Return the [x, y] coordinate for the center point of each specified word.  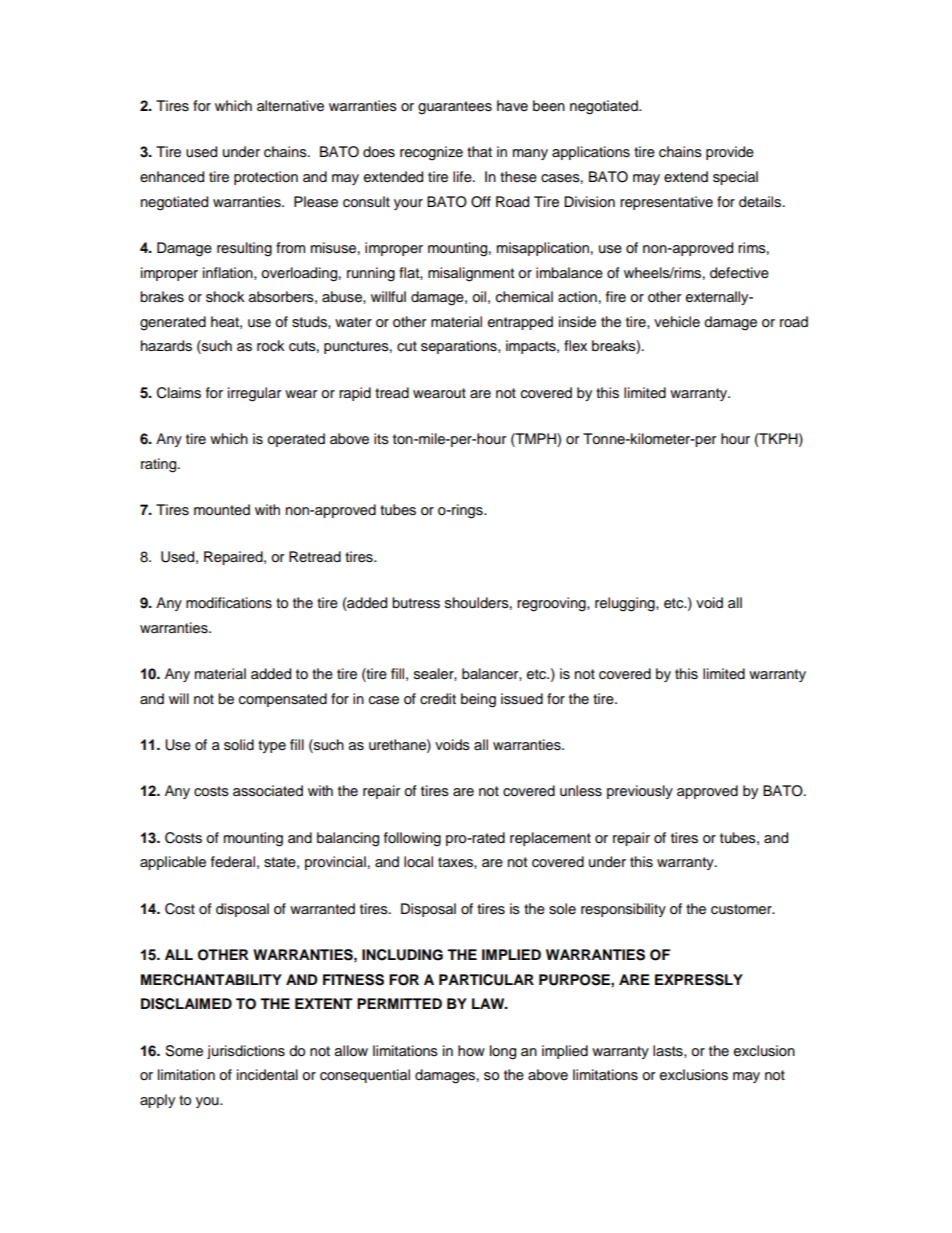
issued [522, 699]
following [412, 839]
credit [438, 699]
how [471, 1050]
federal [233, 862]
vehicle [677, 322]
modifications [229, 603]
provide [730, 153]
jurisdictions [246, 1052]
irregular [254, 394]
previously [640, 792]
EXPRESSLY [699, 980]
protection [266, 178]
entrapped [520, 323]
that [479, 151]
